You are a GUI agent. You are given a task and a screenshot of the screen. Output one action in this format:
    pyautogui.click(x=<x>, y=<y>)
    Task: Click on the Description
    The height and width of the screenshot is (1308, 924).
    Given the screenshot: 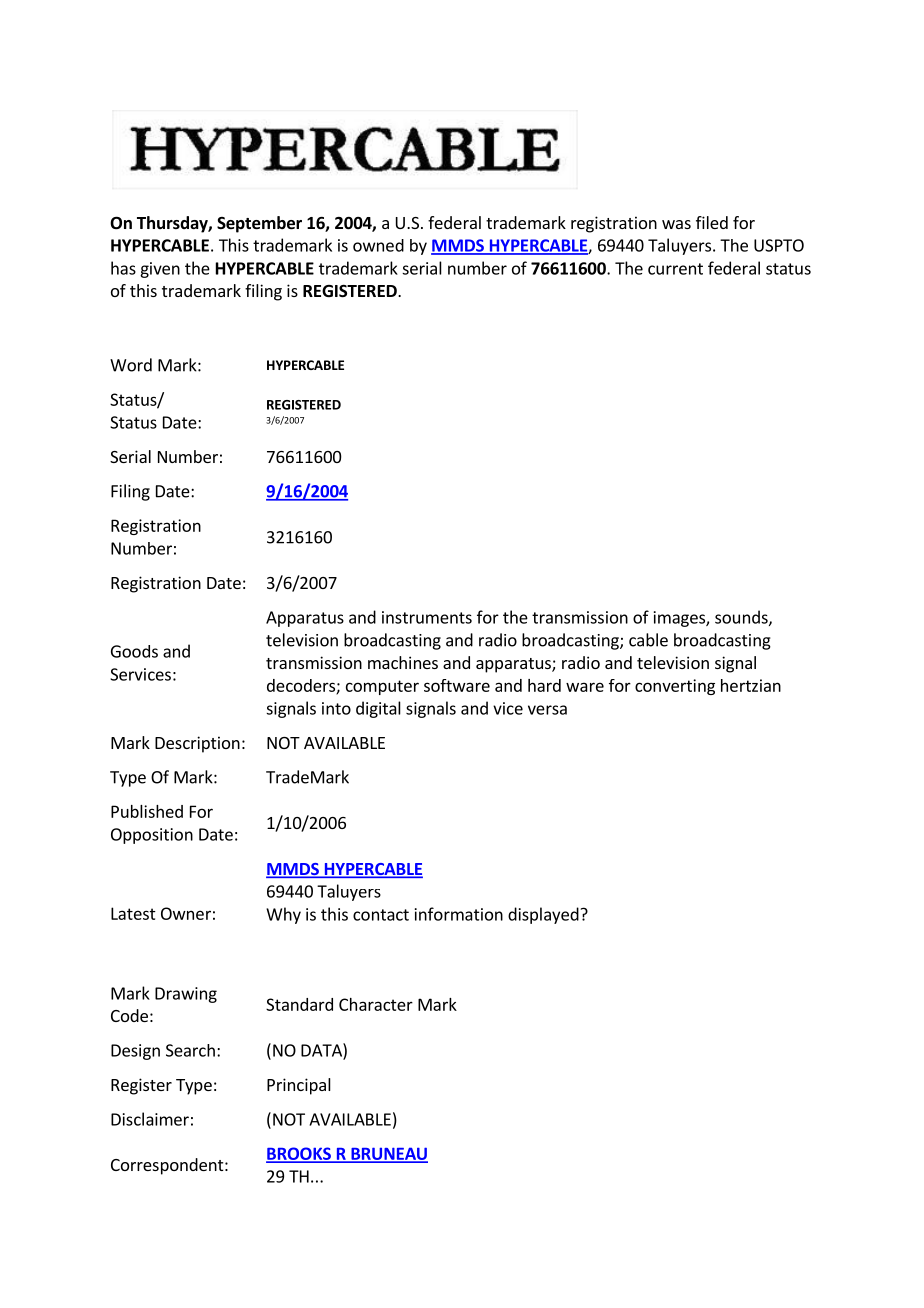 What is the action you would take?
    pyautogui.click(x=197, y=744)
